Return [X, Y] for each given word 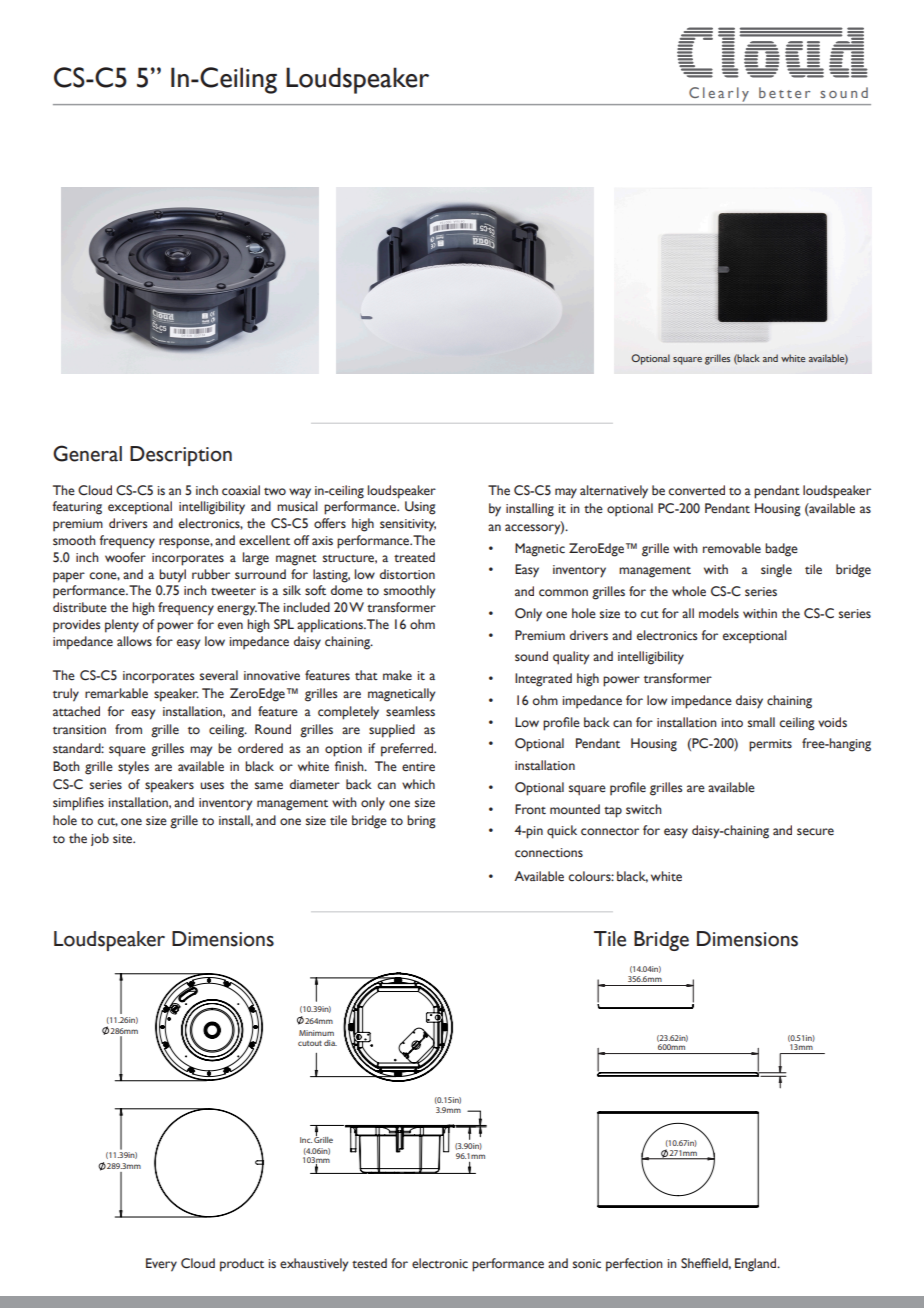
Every [161, 1265]
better [784, 92]
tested [369, 1263]
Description [181, 456]
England [757, 1265]
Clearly [719, 94]
